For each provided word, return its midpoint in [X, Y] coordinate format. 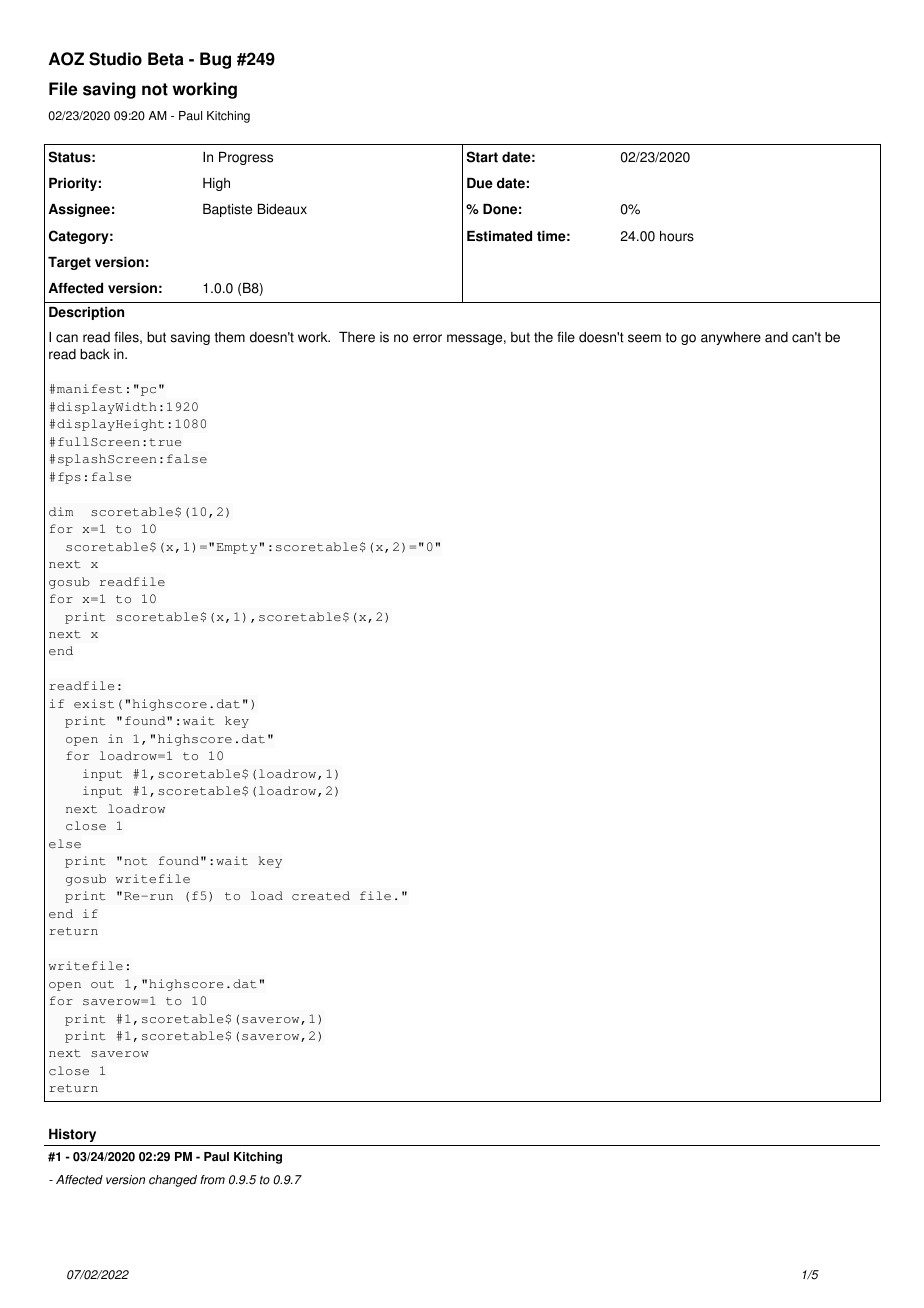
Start [482, 157]
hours [677, 236]
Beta [166, 59]
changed [173, 1181]
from [212, 1180]
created [321, 895]
